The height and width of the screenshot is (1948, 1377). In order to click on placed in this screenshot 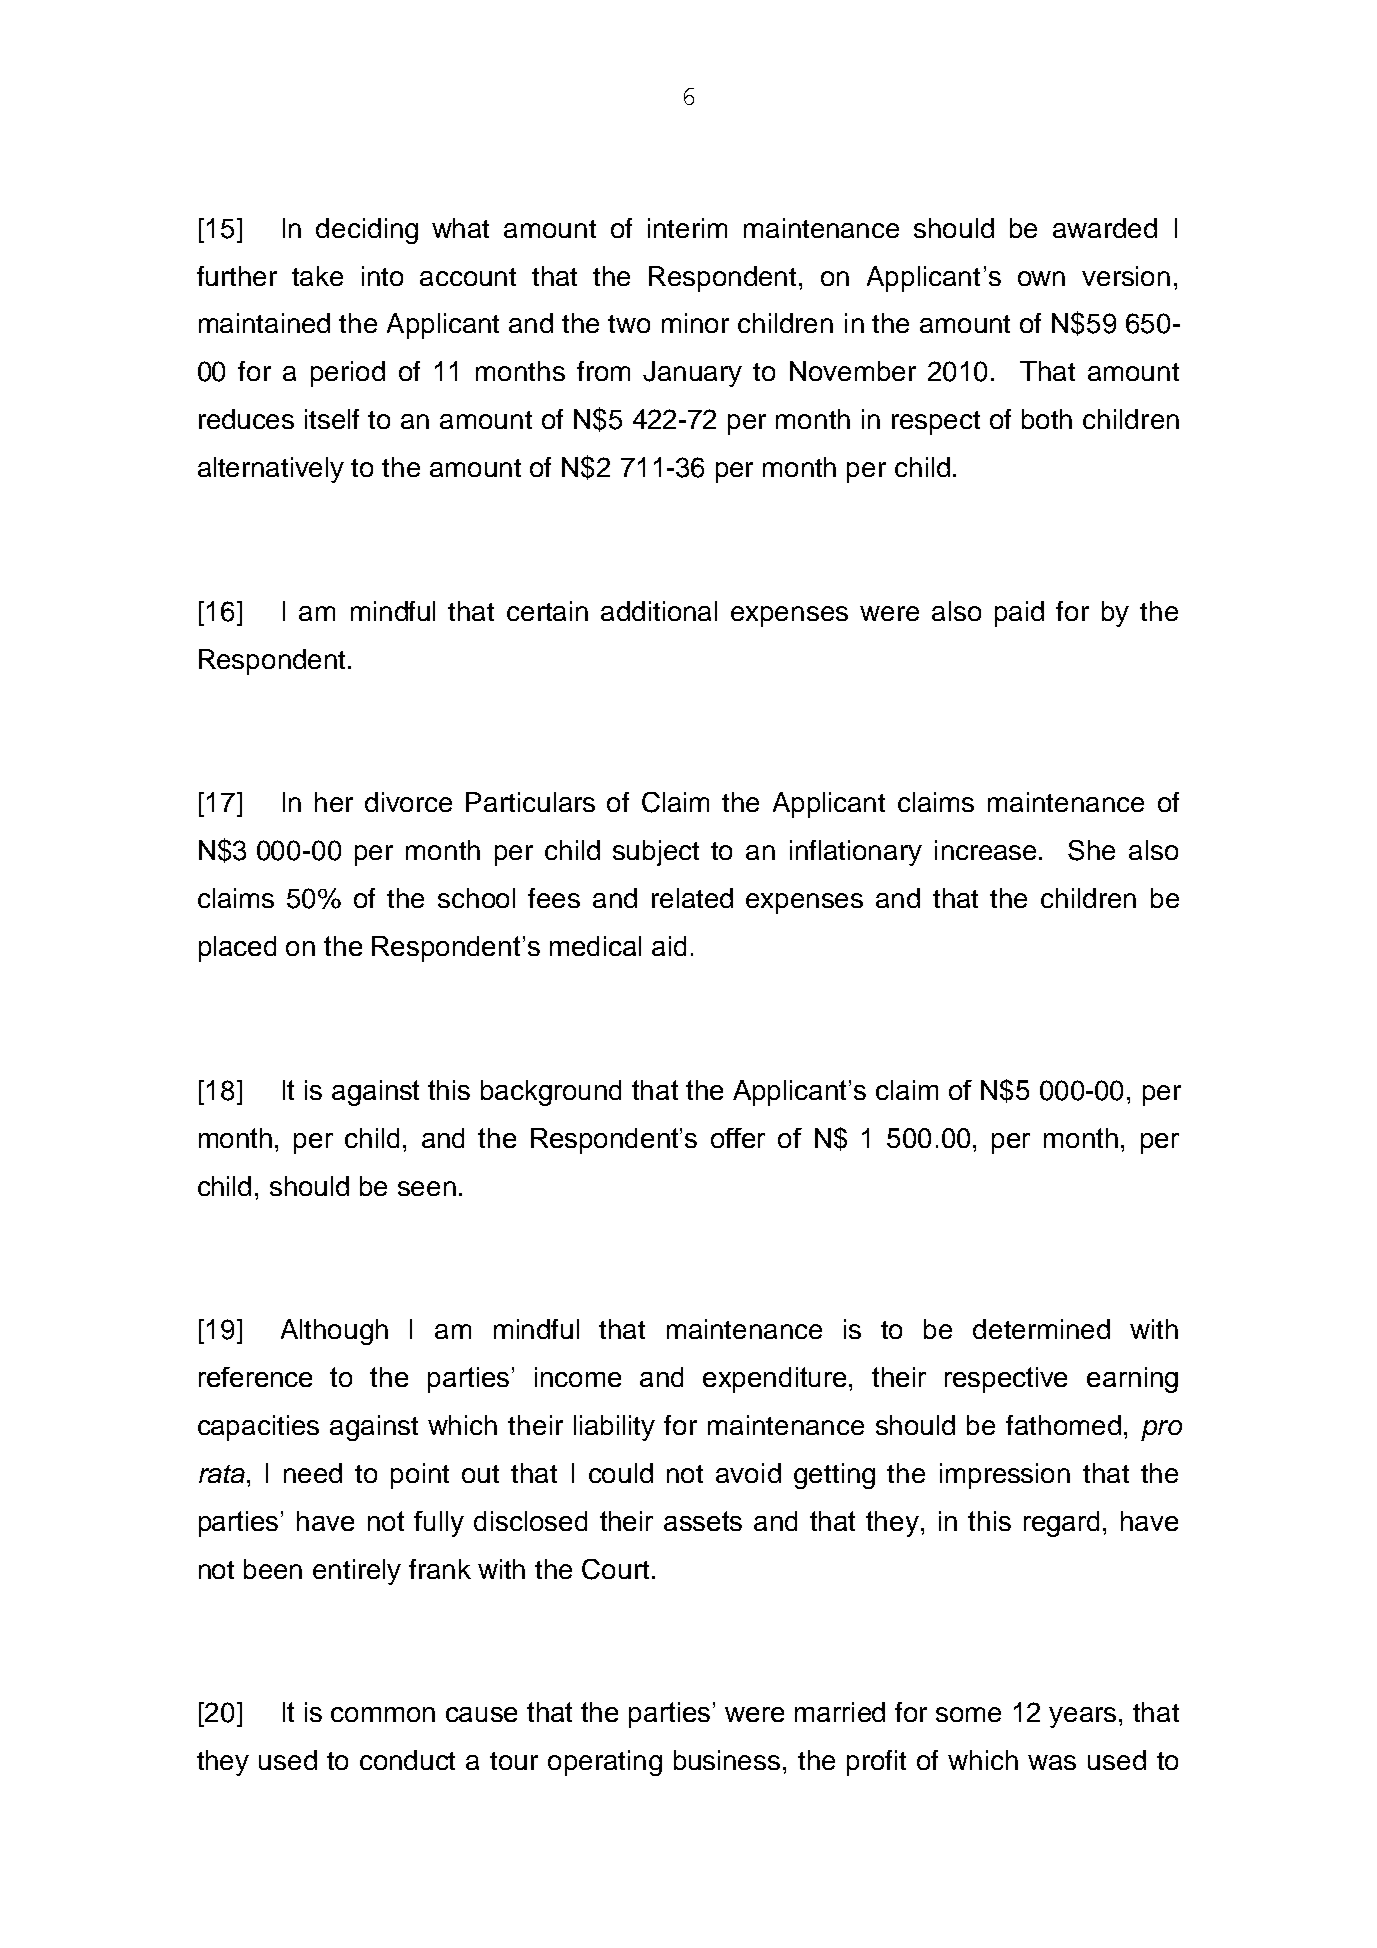, I will do `click(237, 949)`.
